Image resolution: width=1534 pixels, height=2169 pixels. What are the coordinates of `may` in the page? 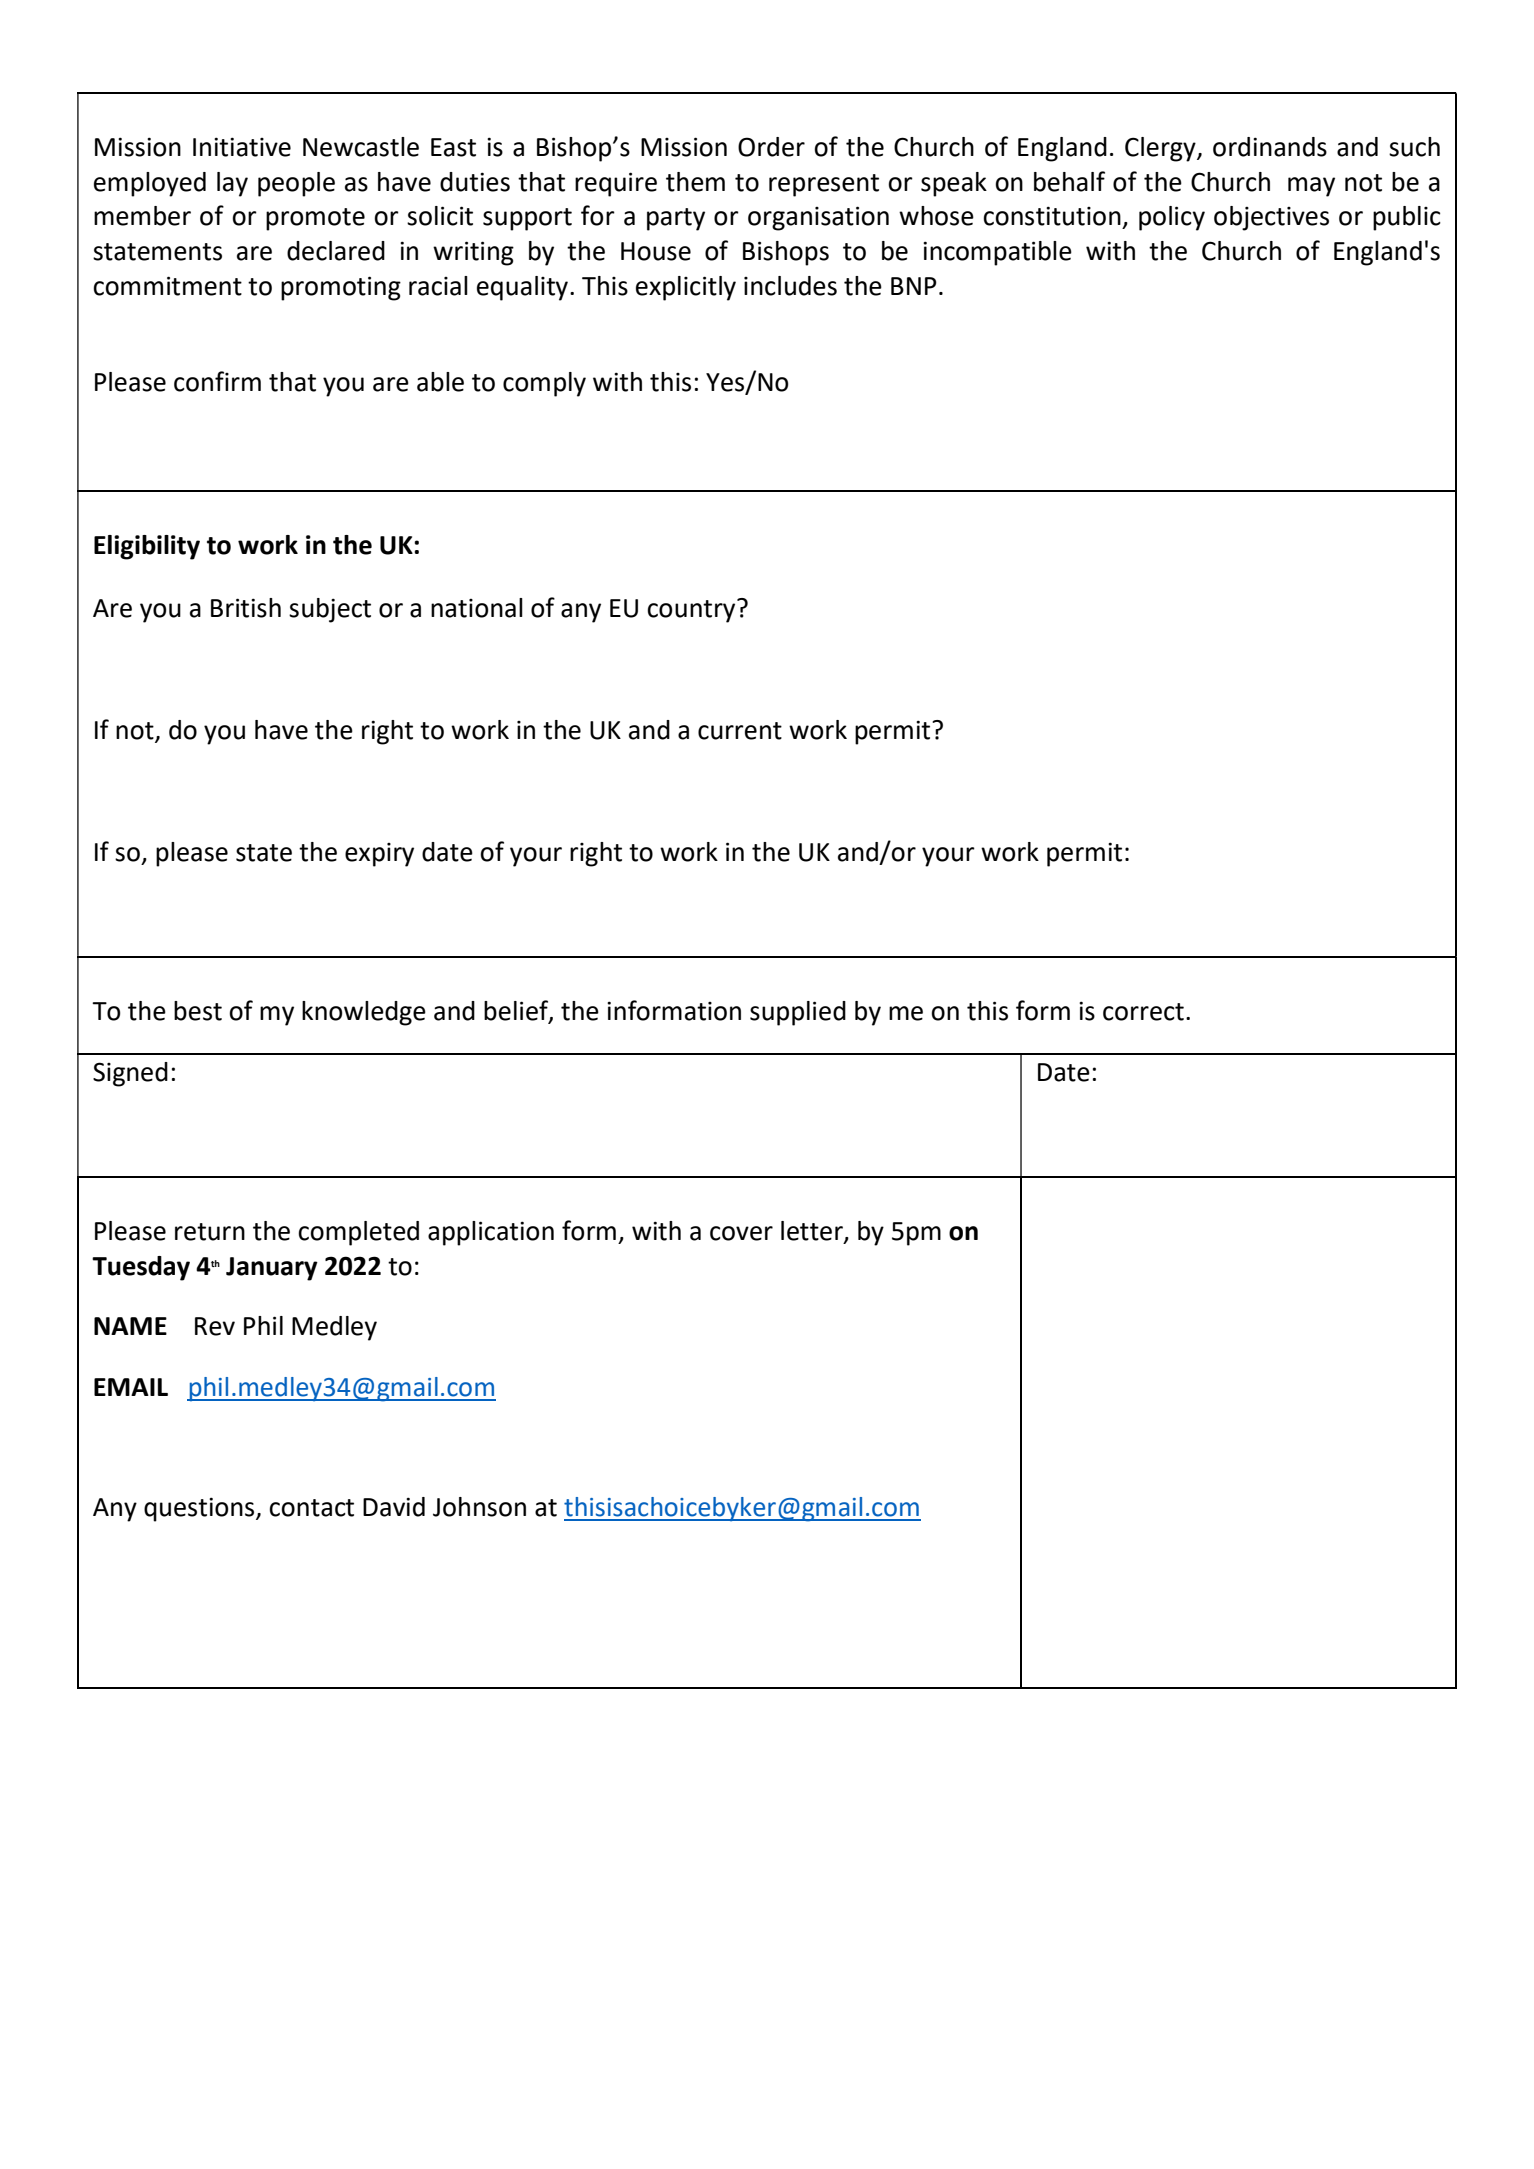 It's located at (1311, 187).
